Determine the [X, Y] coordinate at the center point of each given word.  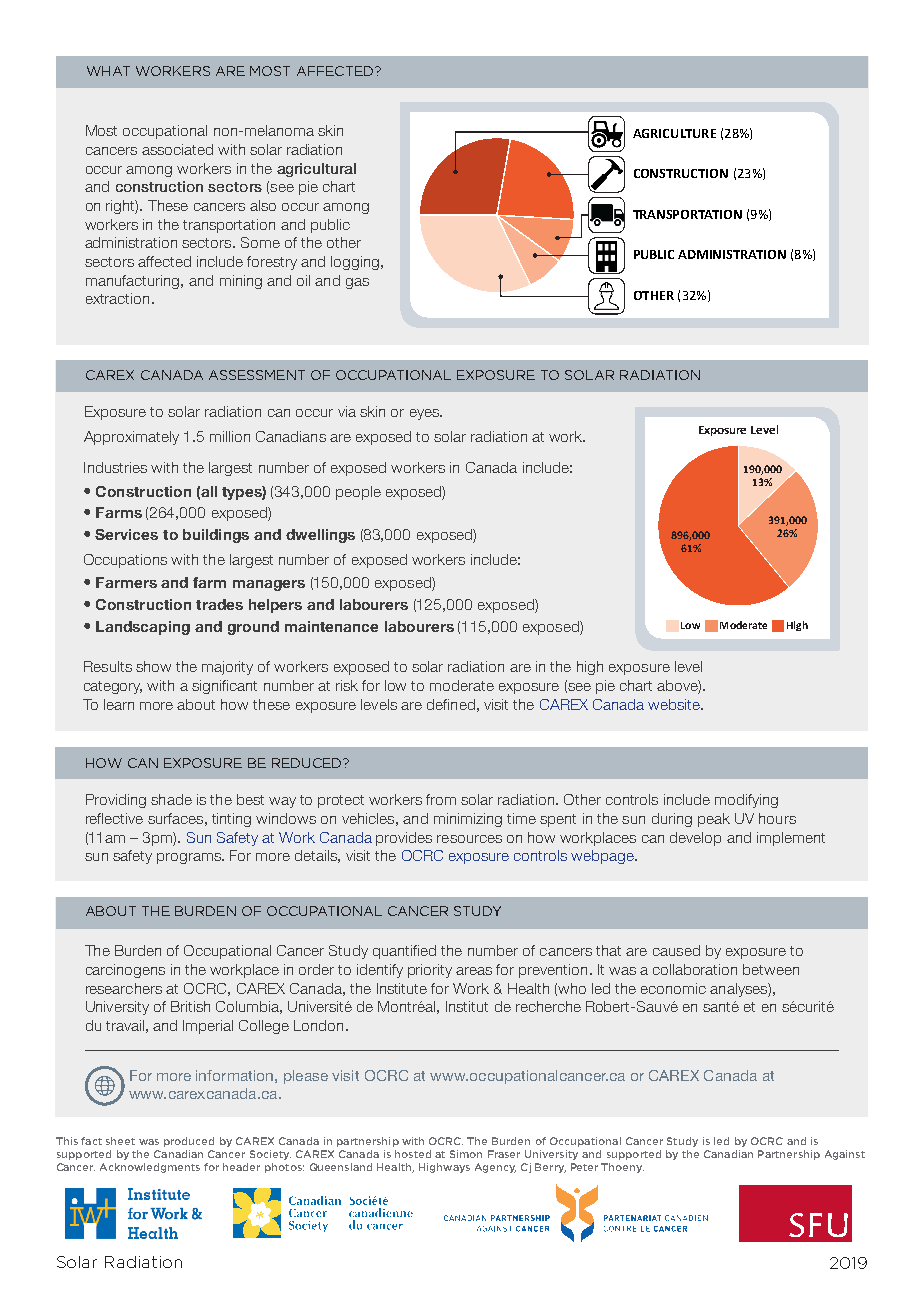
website [675, 704]
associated [177, 149]
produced [189, 1142]
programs [190, 858]
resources [469, 839]
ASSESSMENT [257, 375]
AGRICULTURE [674, 133]
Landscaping [143, 628]
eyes [425, 414]
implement [791, 839]
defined [451, 704]
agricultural [316, 170]
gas [357, 283]
